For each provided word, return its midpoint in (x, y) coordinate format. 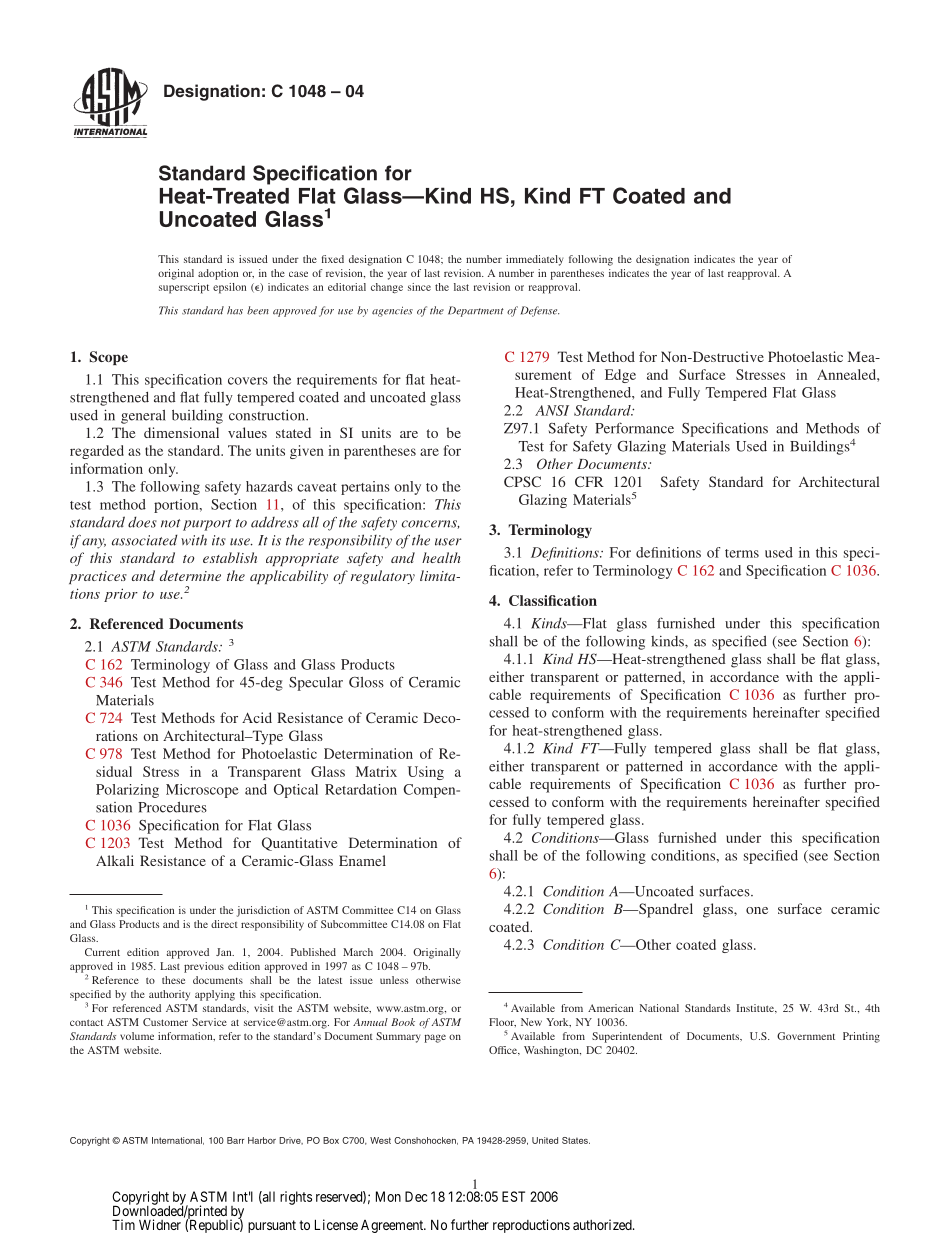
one (757, 910)
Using (426, 773)
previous (204, 967)
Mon (388, 1196)
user (448, 542)
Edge (620, 376)
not (171, 523)
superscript (184, 288)
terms (742, 553)
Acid (257, 717)
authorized (603, 1224)
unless (394, 980)
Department (476, 311)
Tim (123, 1224)
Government (806, 1036)
